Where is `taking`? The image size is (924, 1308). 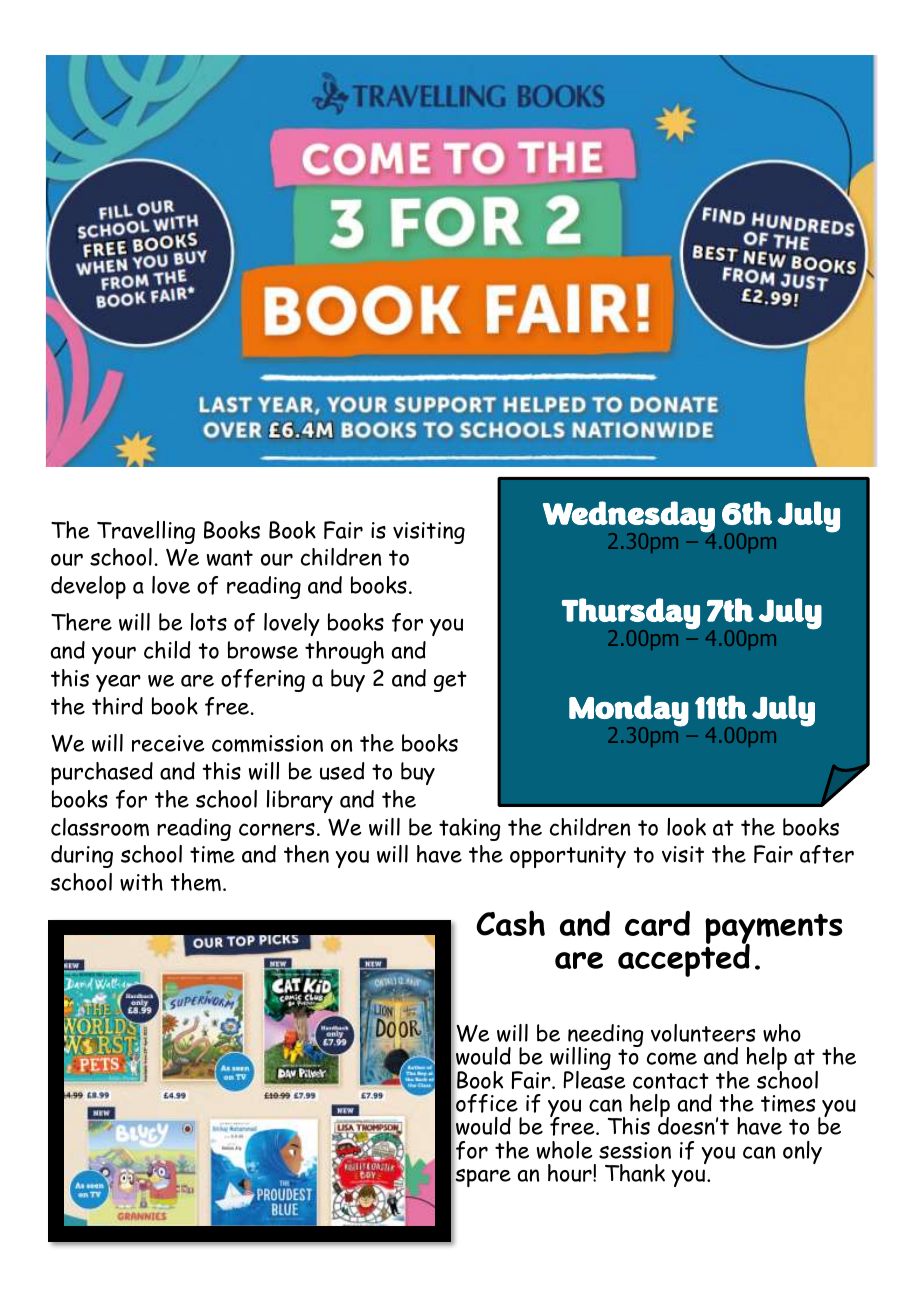
taking is located at coordinates (470, 829).
